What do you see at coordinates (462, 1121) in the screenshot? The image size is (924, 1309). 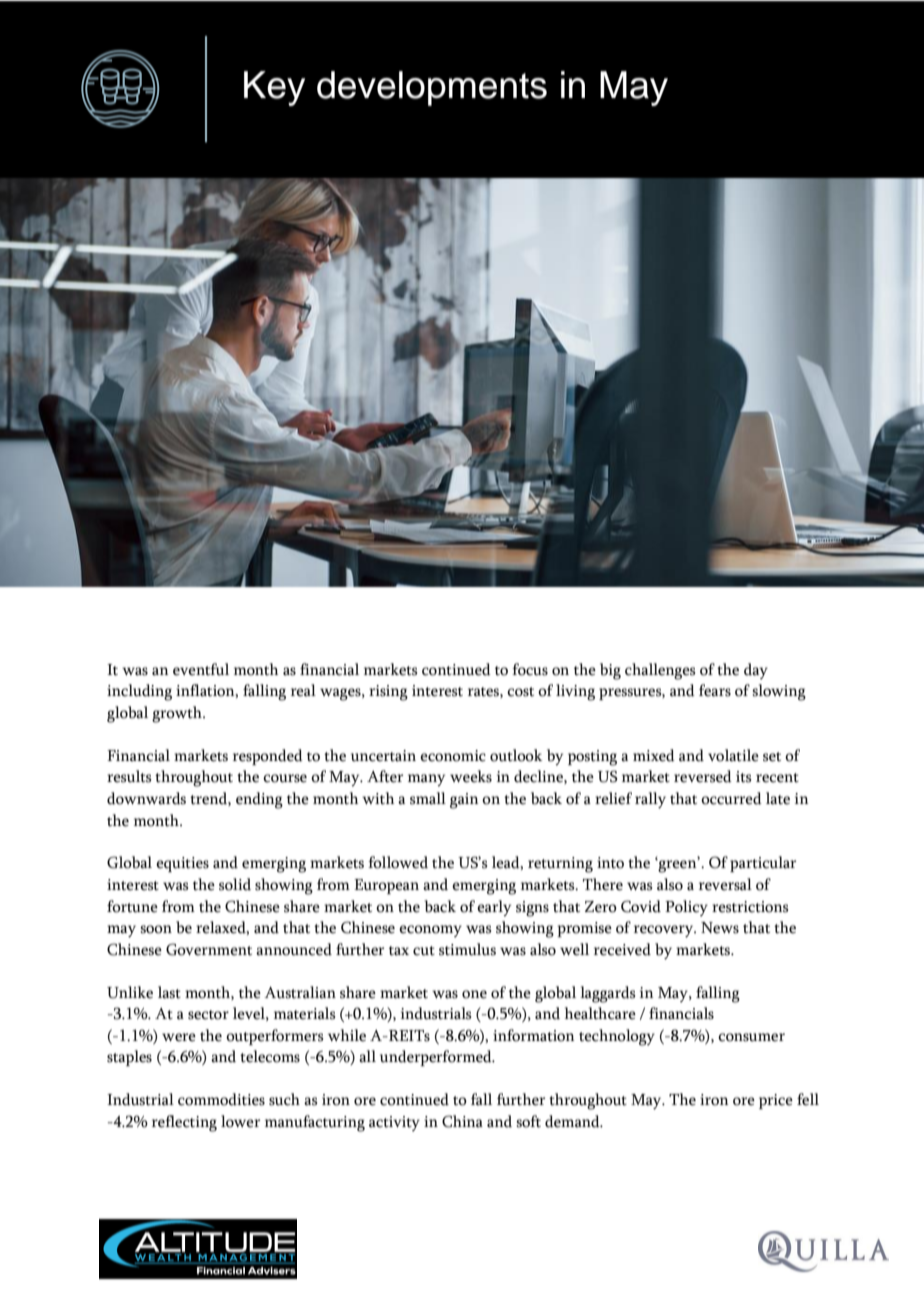 I see `China` at bounding box center [462, 1121].
